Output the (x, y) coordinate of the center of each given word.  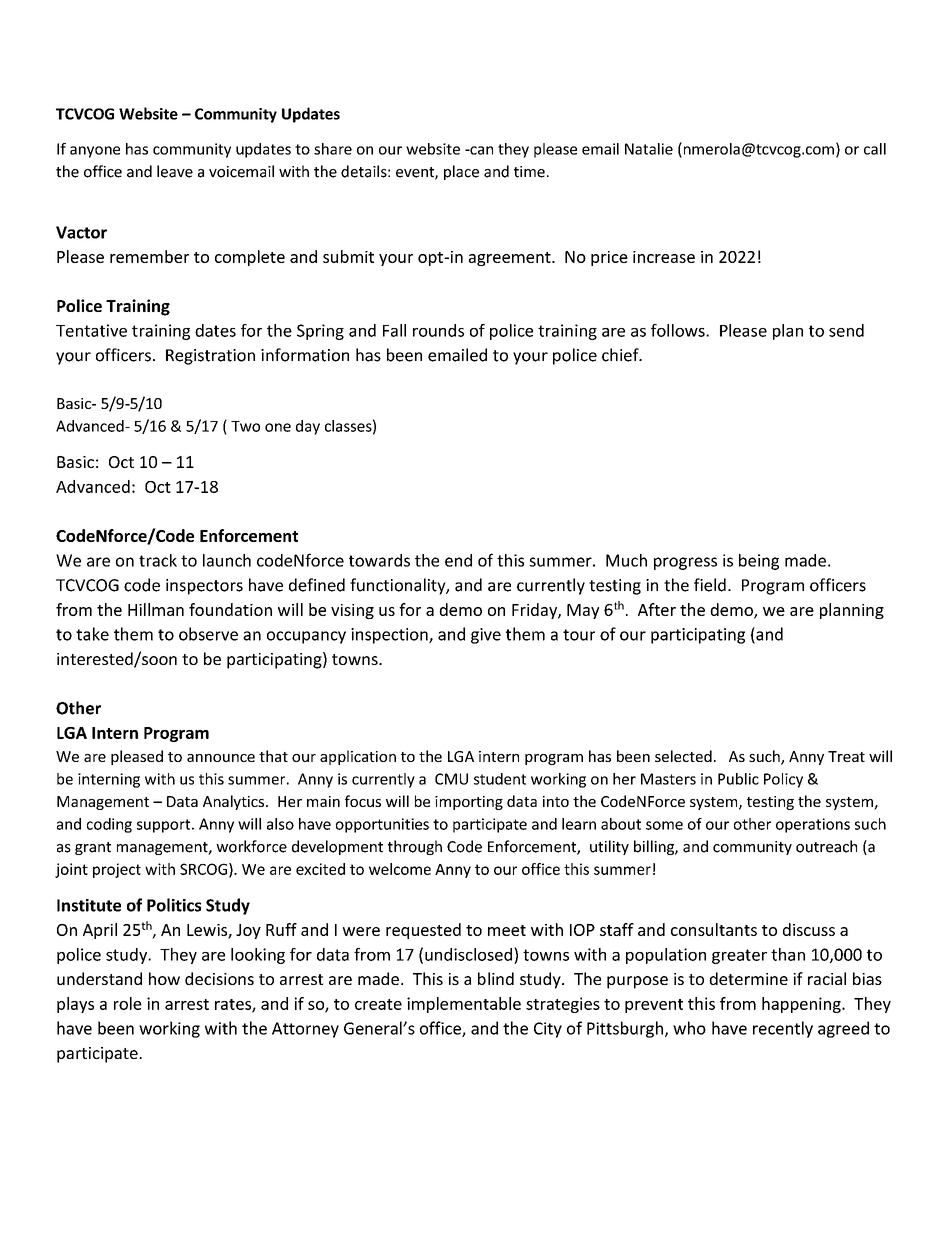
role (128, 1003)
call (875, 149)
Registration (210, 357)
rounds (438, 330)
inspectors (204, 587)
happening (802, 1005)
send (846, 330)
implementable (464, 1005)
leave (175, 171)
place (461, 172)
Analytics (235, 802)
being (759, 562)
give (486, 636)
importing (469, 803)
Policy (783, 780)
